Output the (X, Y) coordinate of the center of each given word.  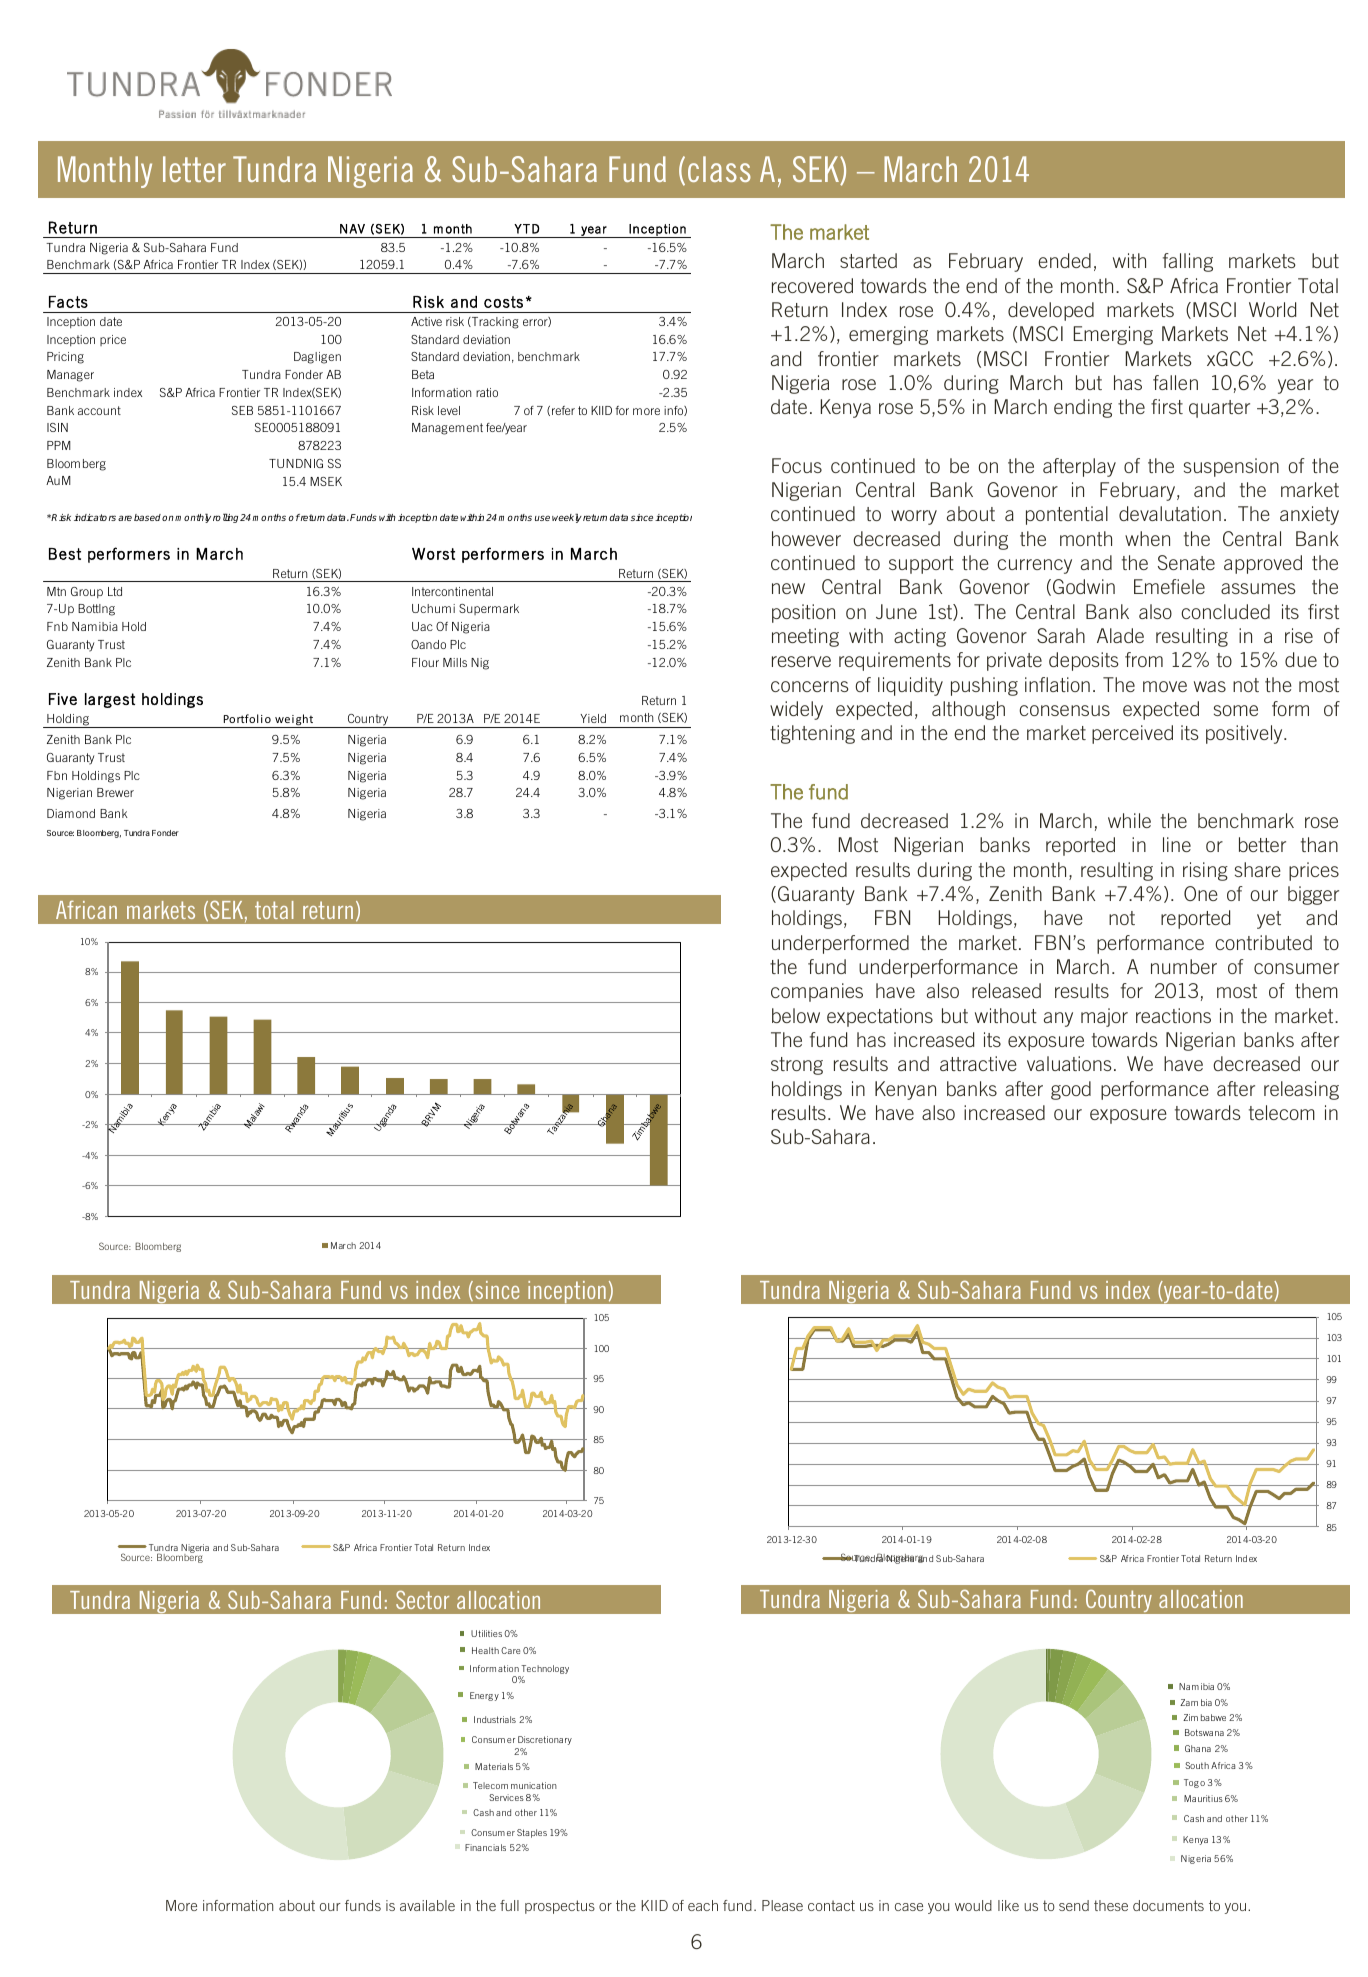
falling (1188, 262)
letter (194, 169)
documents (1168, 1905)
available (427, 1905)
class (719, 169)
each (703, 1905)
